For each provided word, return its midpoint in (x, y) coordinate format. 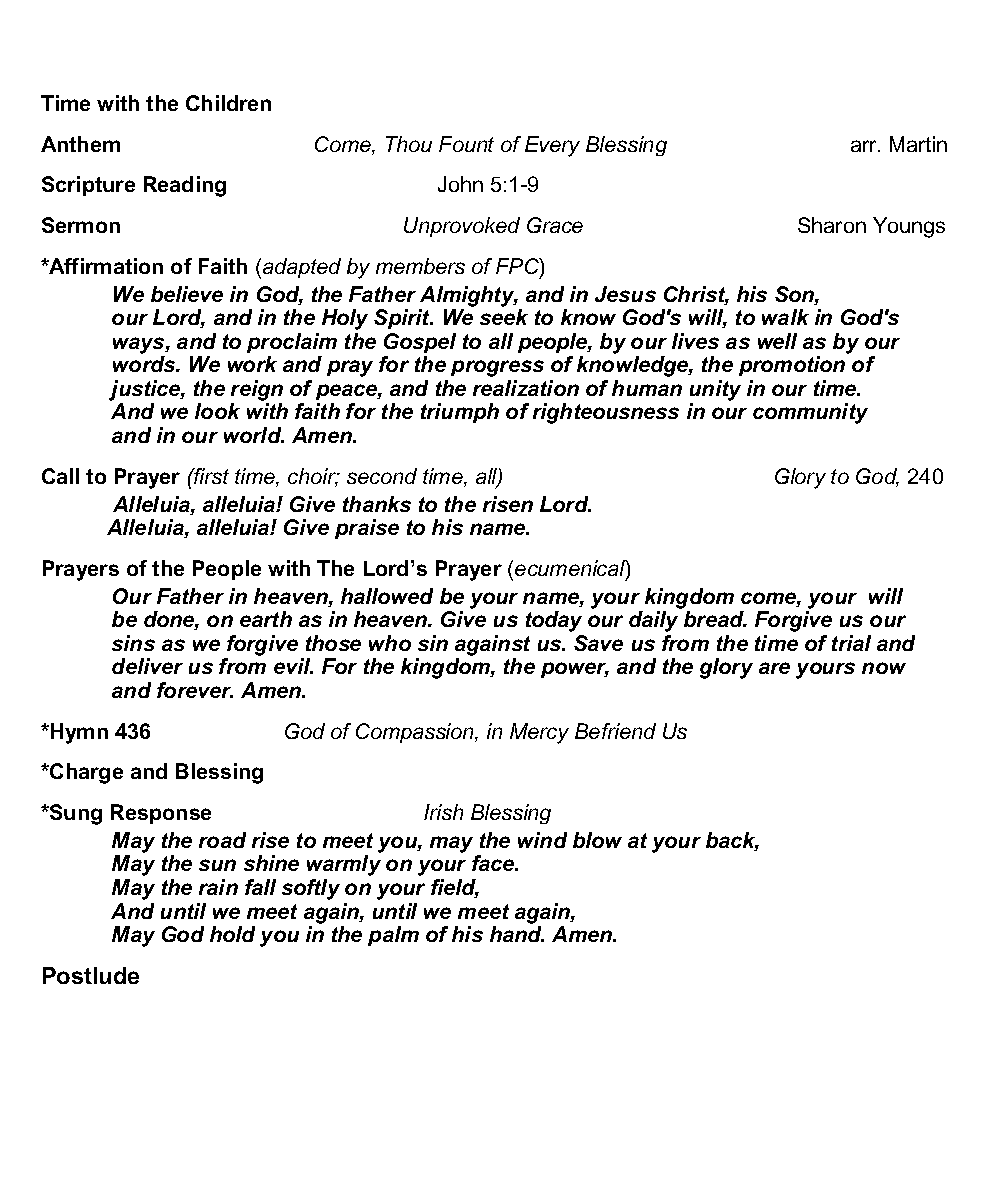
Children (228, 103)
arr (865, 146)
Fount (466, 144)
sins (133, 643)
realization (526, 388)
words (145, 364)
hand (517, 934)
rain (218, 887)
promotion (792, 366)
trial (851, 643)
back (732, 841)
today (554, 621)
